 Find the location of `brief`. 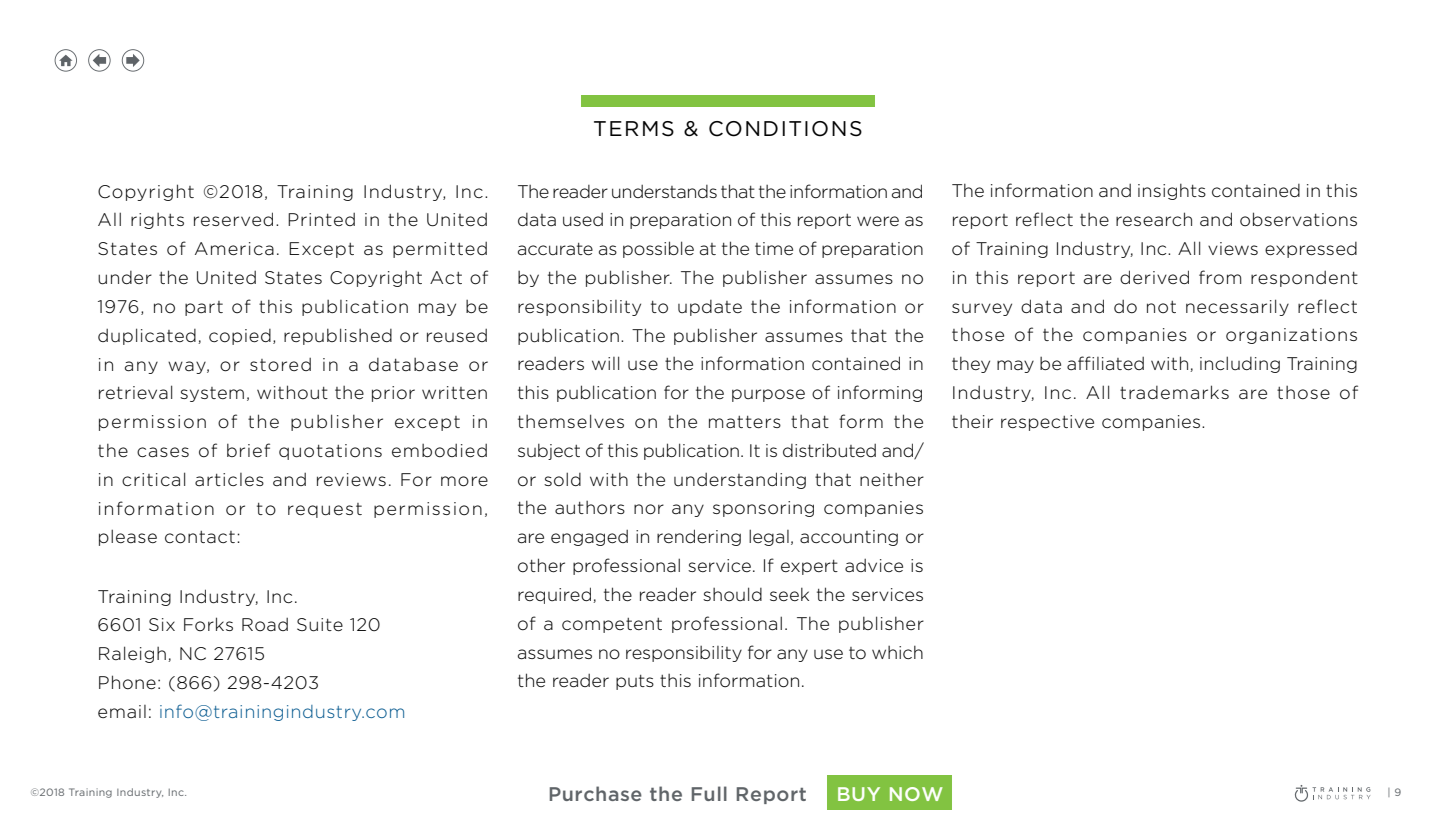

brief is located at coordinates (248, 450).
